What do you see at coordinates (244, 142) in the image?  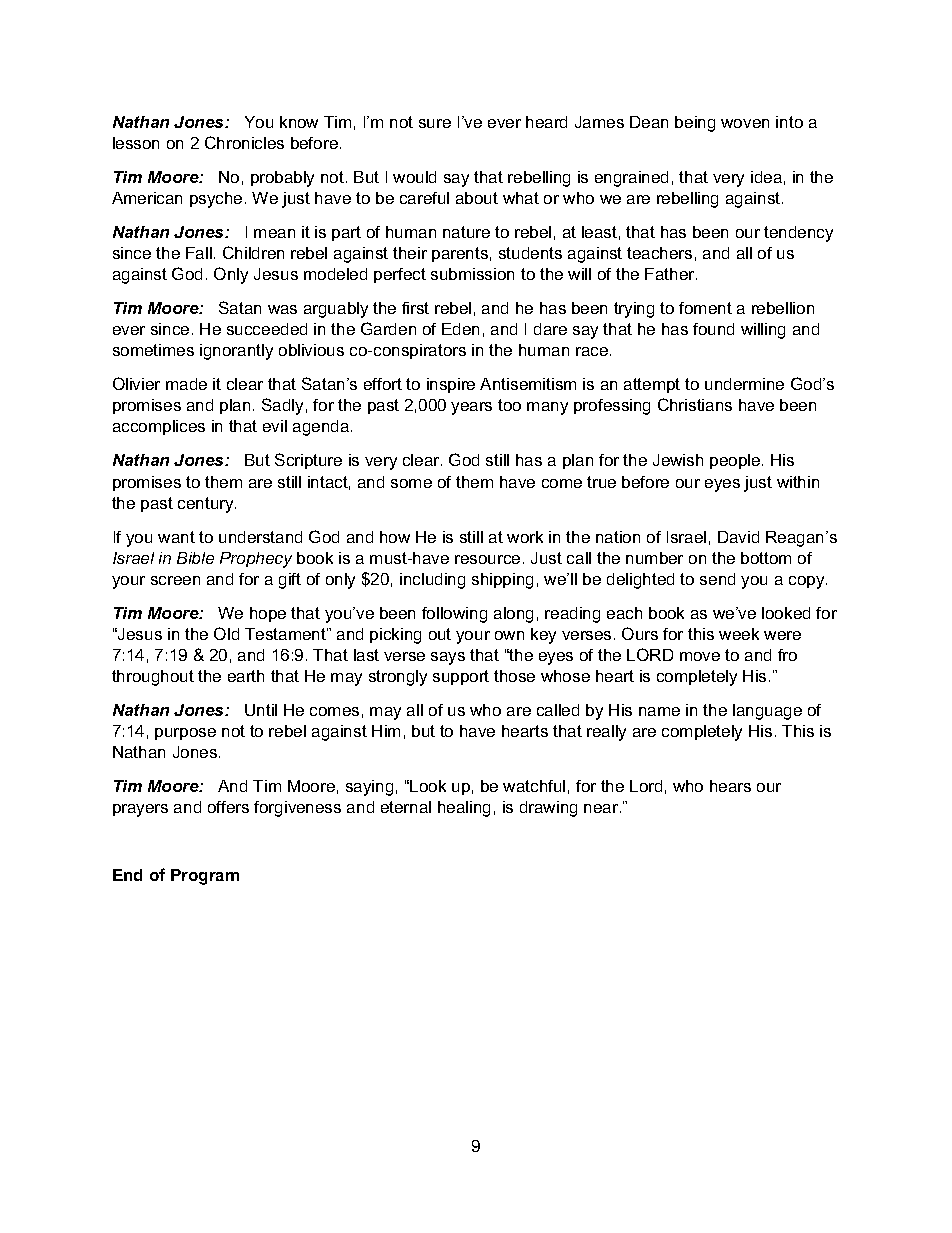 I see `Chronicles` at bounding box center [244, 142].
